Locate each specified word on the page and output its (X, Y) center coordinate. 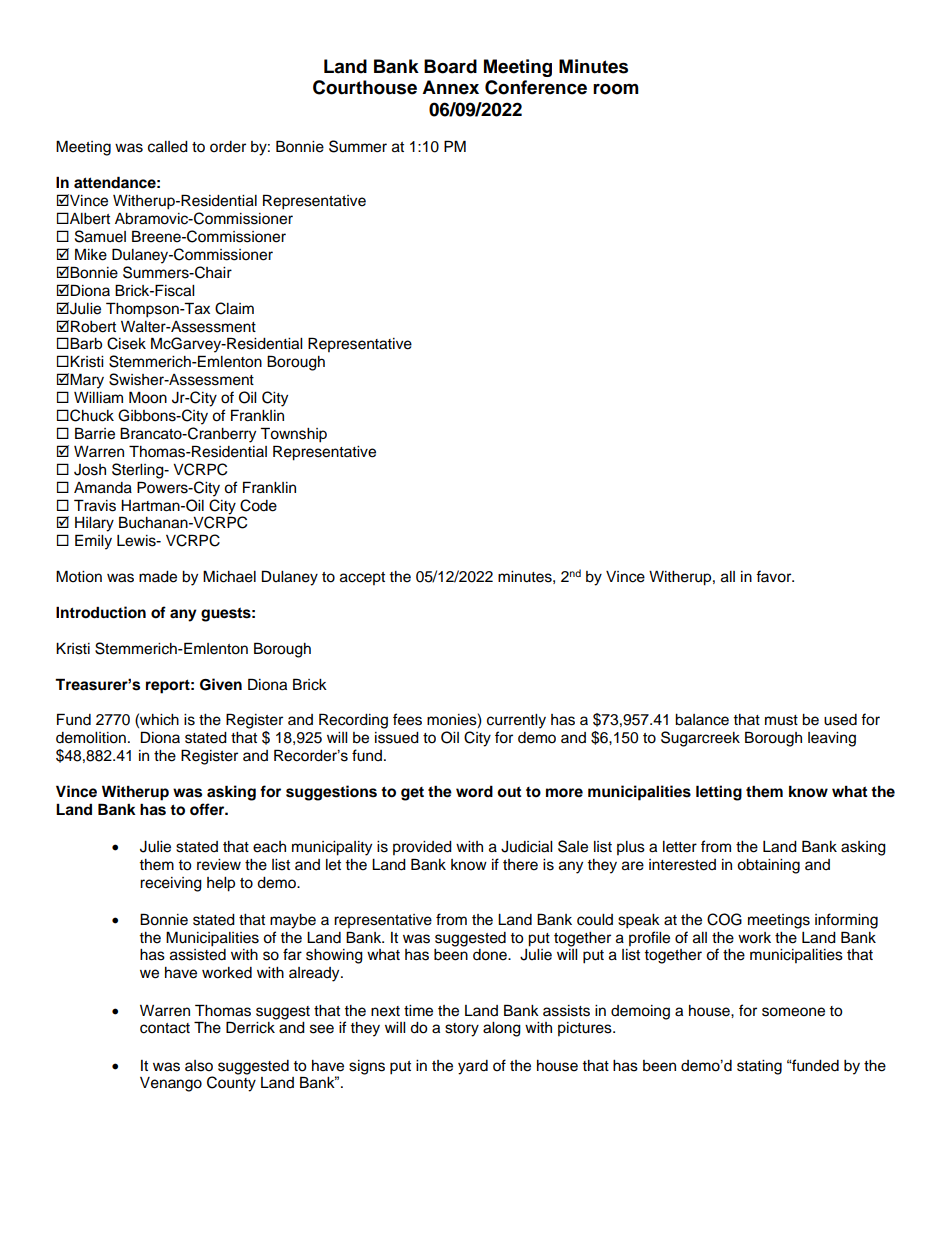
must (781, 720)
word (474, 791)
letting (719, 793)
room (616, 89)
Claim (234, 308)
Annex (450, 87)
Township (293, 435)
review (219, 865)
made (158, 577)
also (199, 1066)
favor (775, 576)
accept (362, 578)
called (168, 147)
